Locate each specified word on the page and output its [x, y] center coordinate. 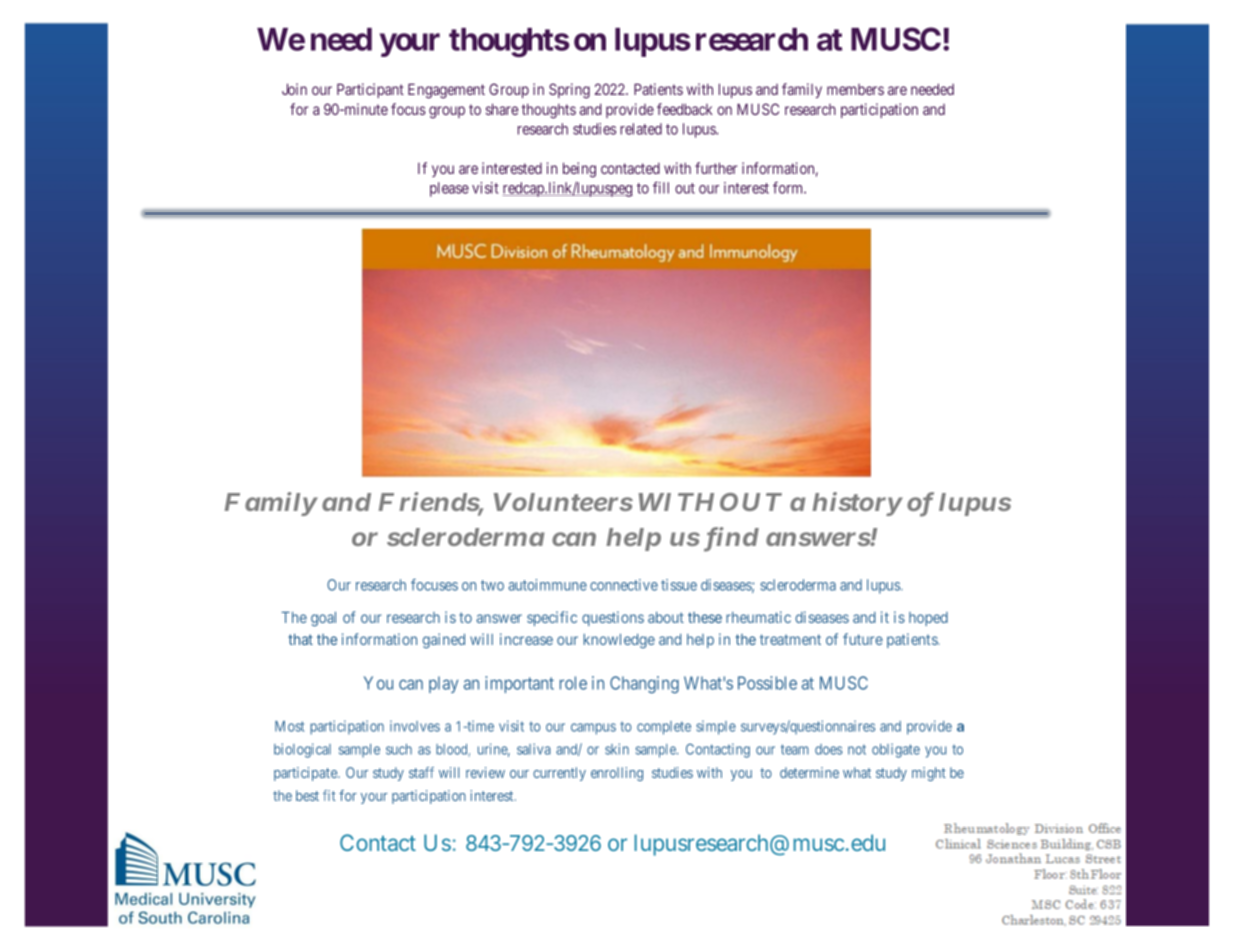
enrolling [617, 774]
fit [329, 795]
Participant [370, 90]
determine [809, 772]
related [641, 129]
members [855, 89]
